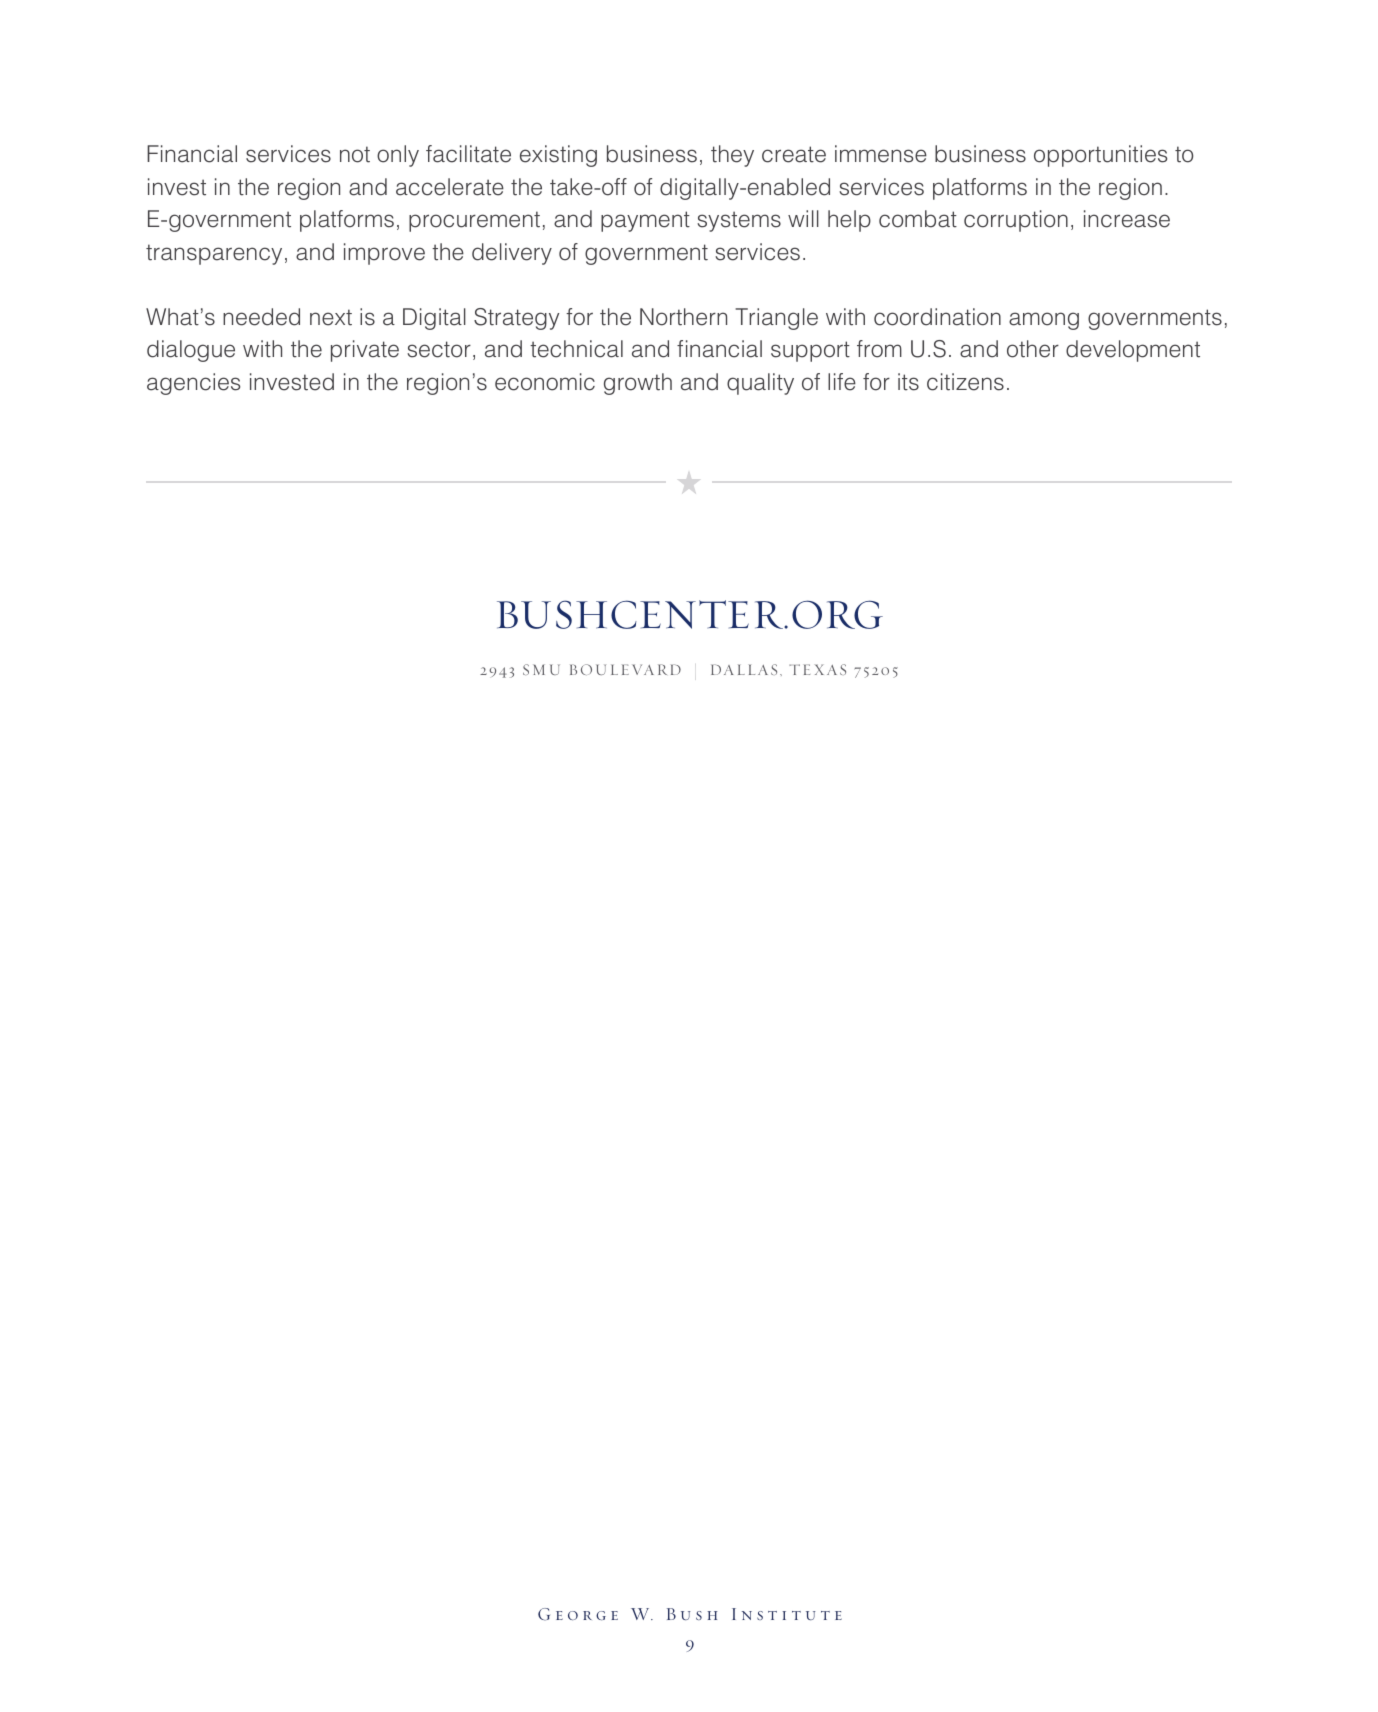  Describe the element at coordinates (732, 156) in the page. I see `they` at that location.
